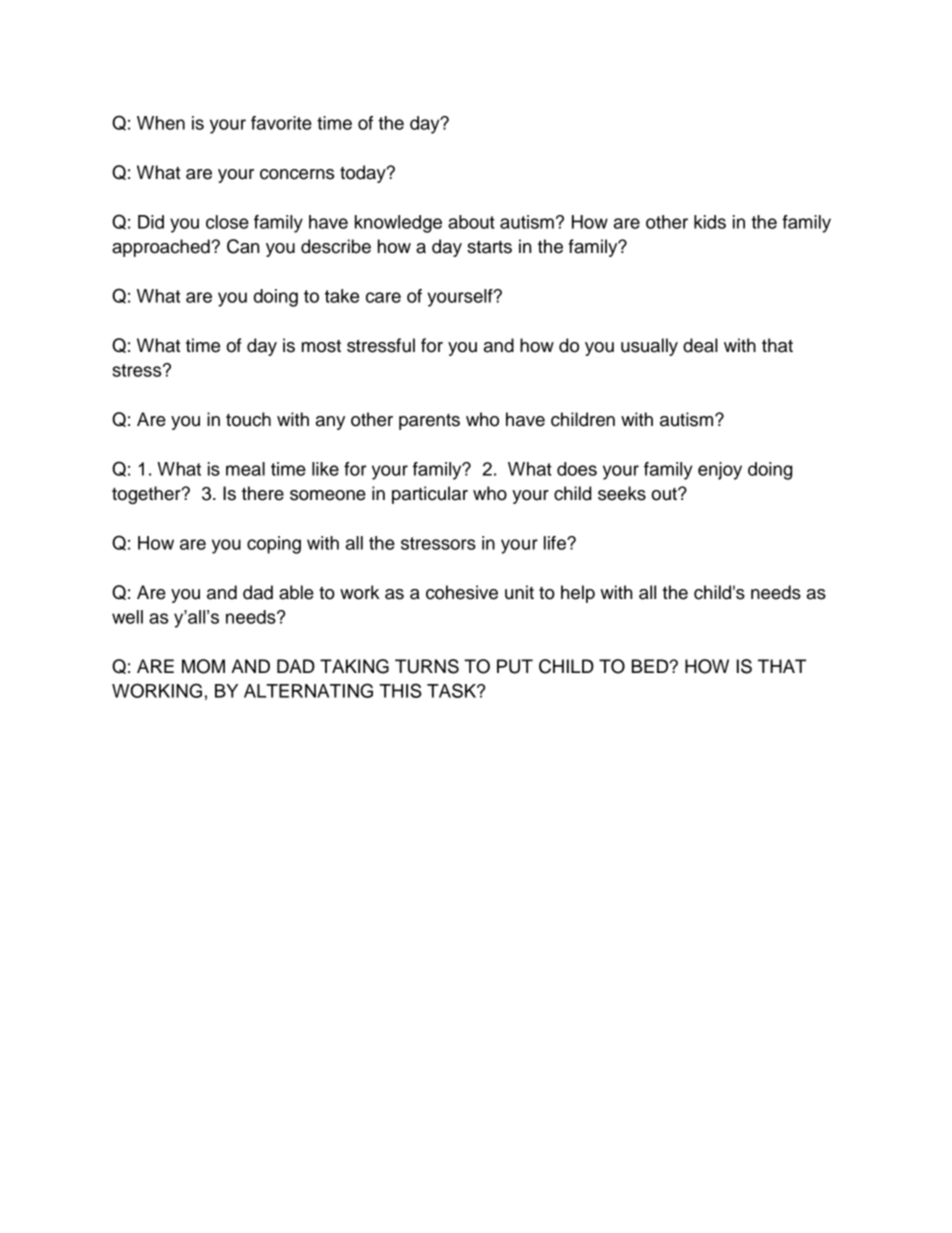  Describe the element at coordinates (161, 123) in the screenshot. I see `When` at that location.
